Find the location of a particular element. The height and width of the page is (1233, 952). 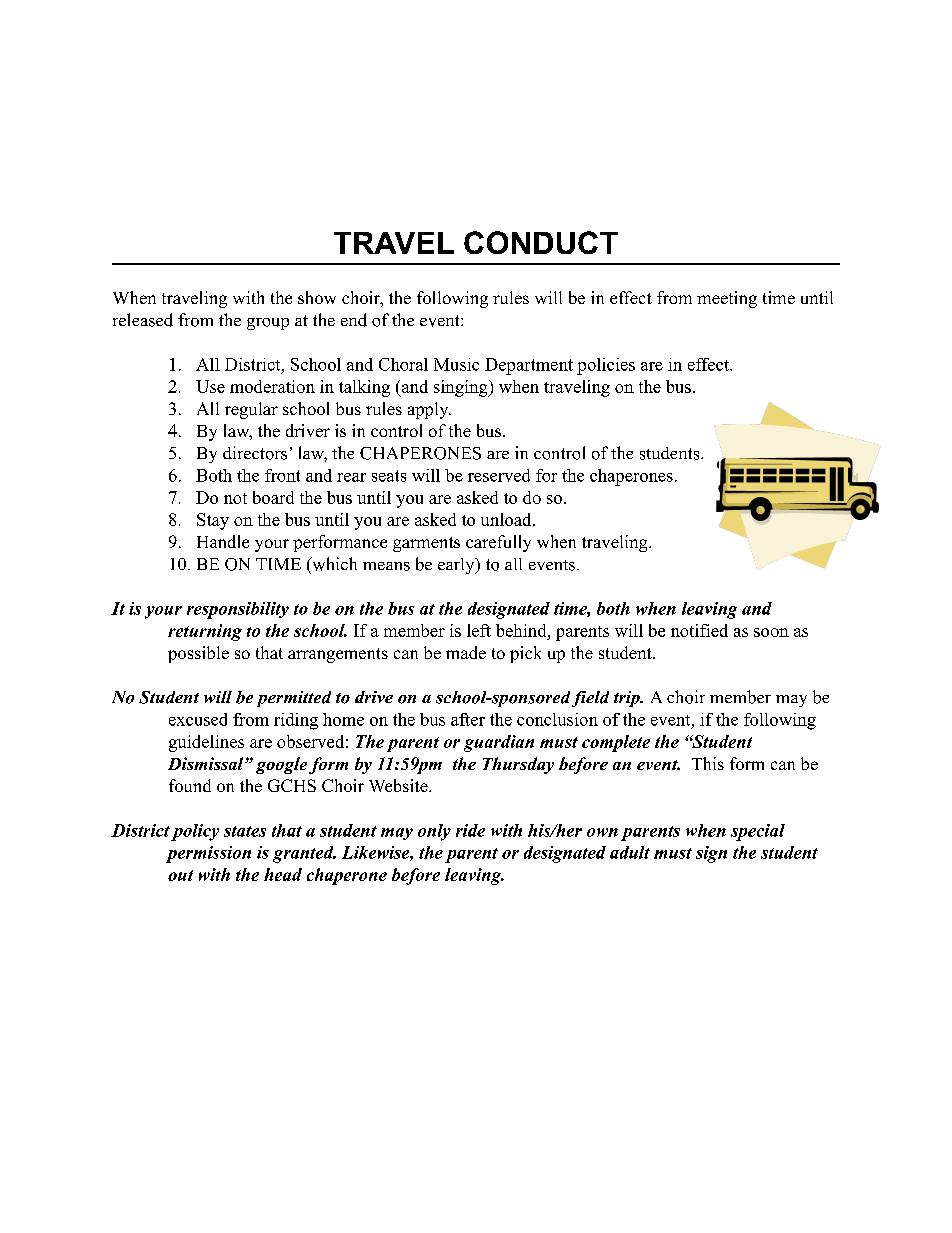

permission is located at coordinates (208, 854).
